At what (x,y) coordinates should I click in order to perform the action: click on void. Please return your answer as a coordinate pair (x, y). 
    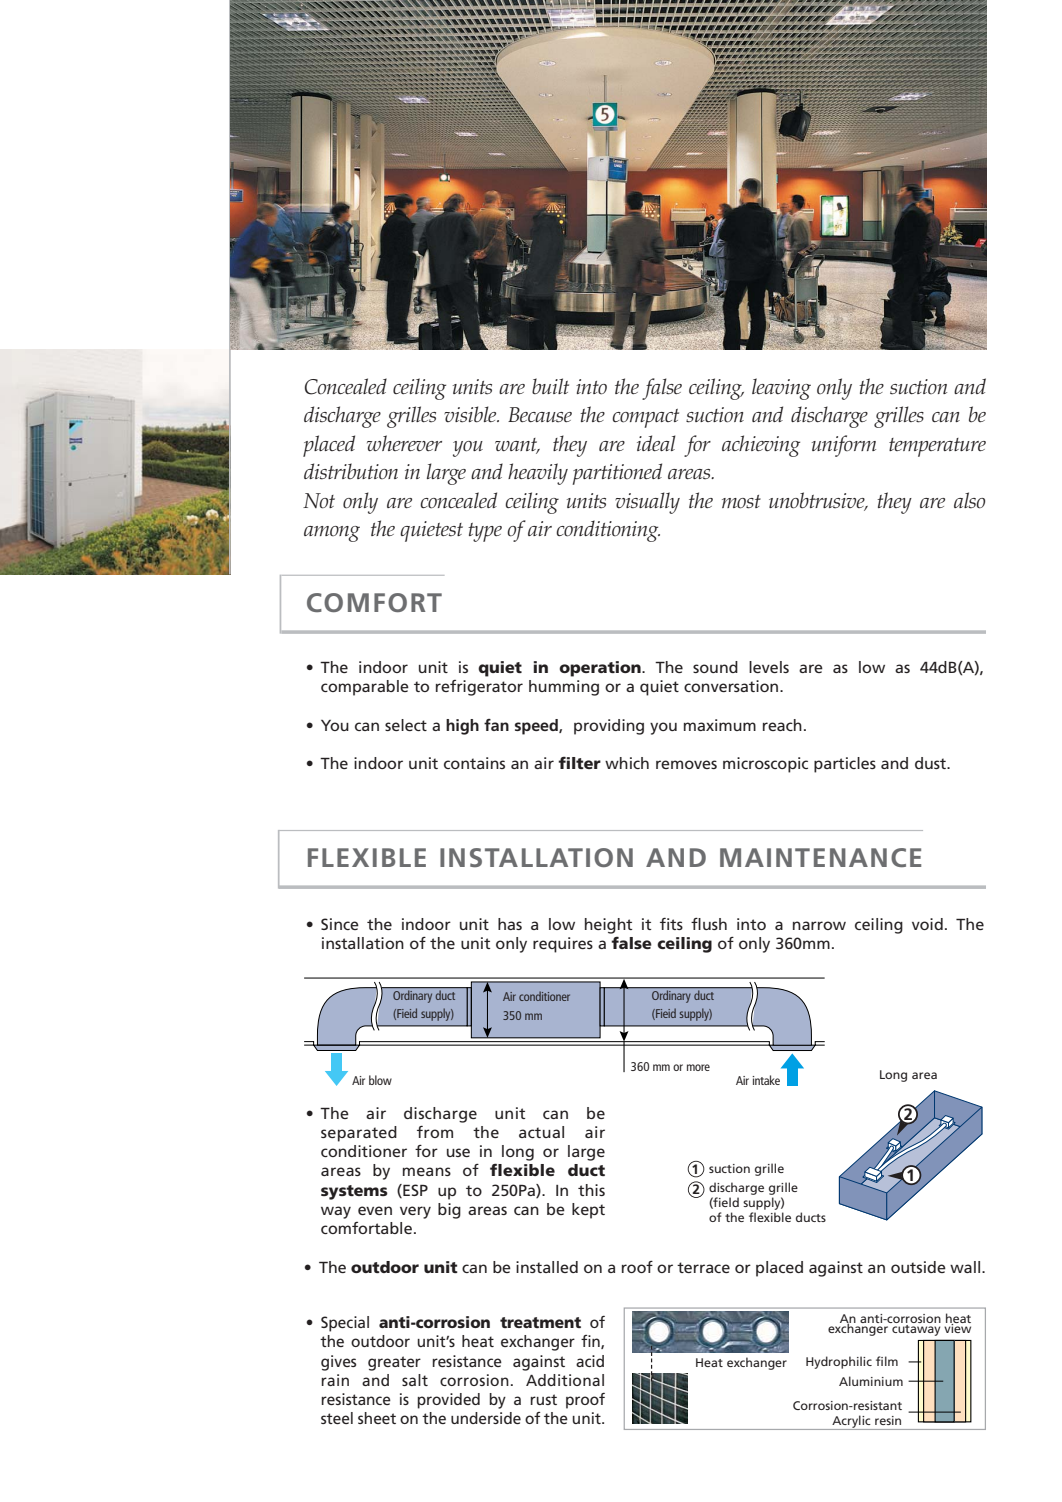
    Looking at the image, I should click on (927, 924).
